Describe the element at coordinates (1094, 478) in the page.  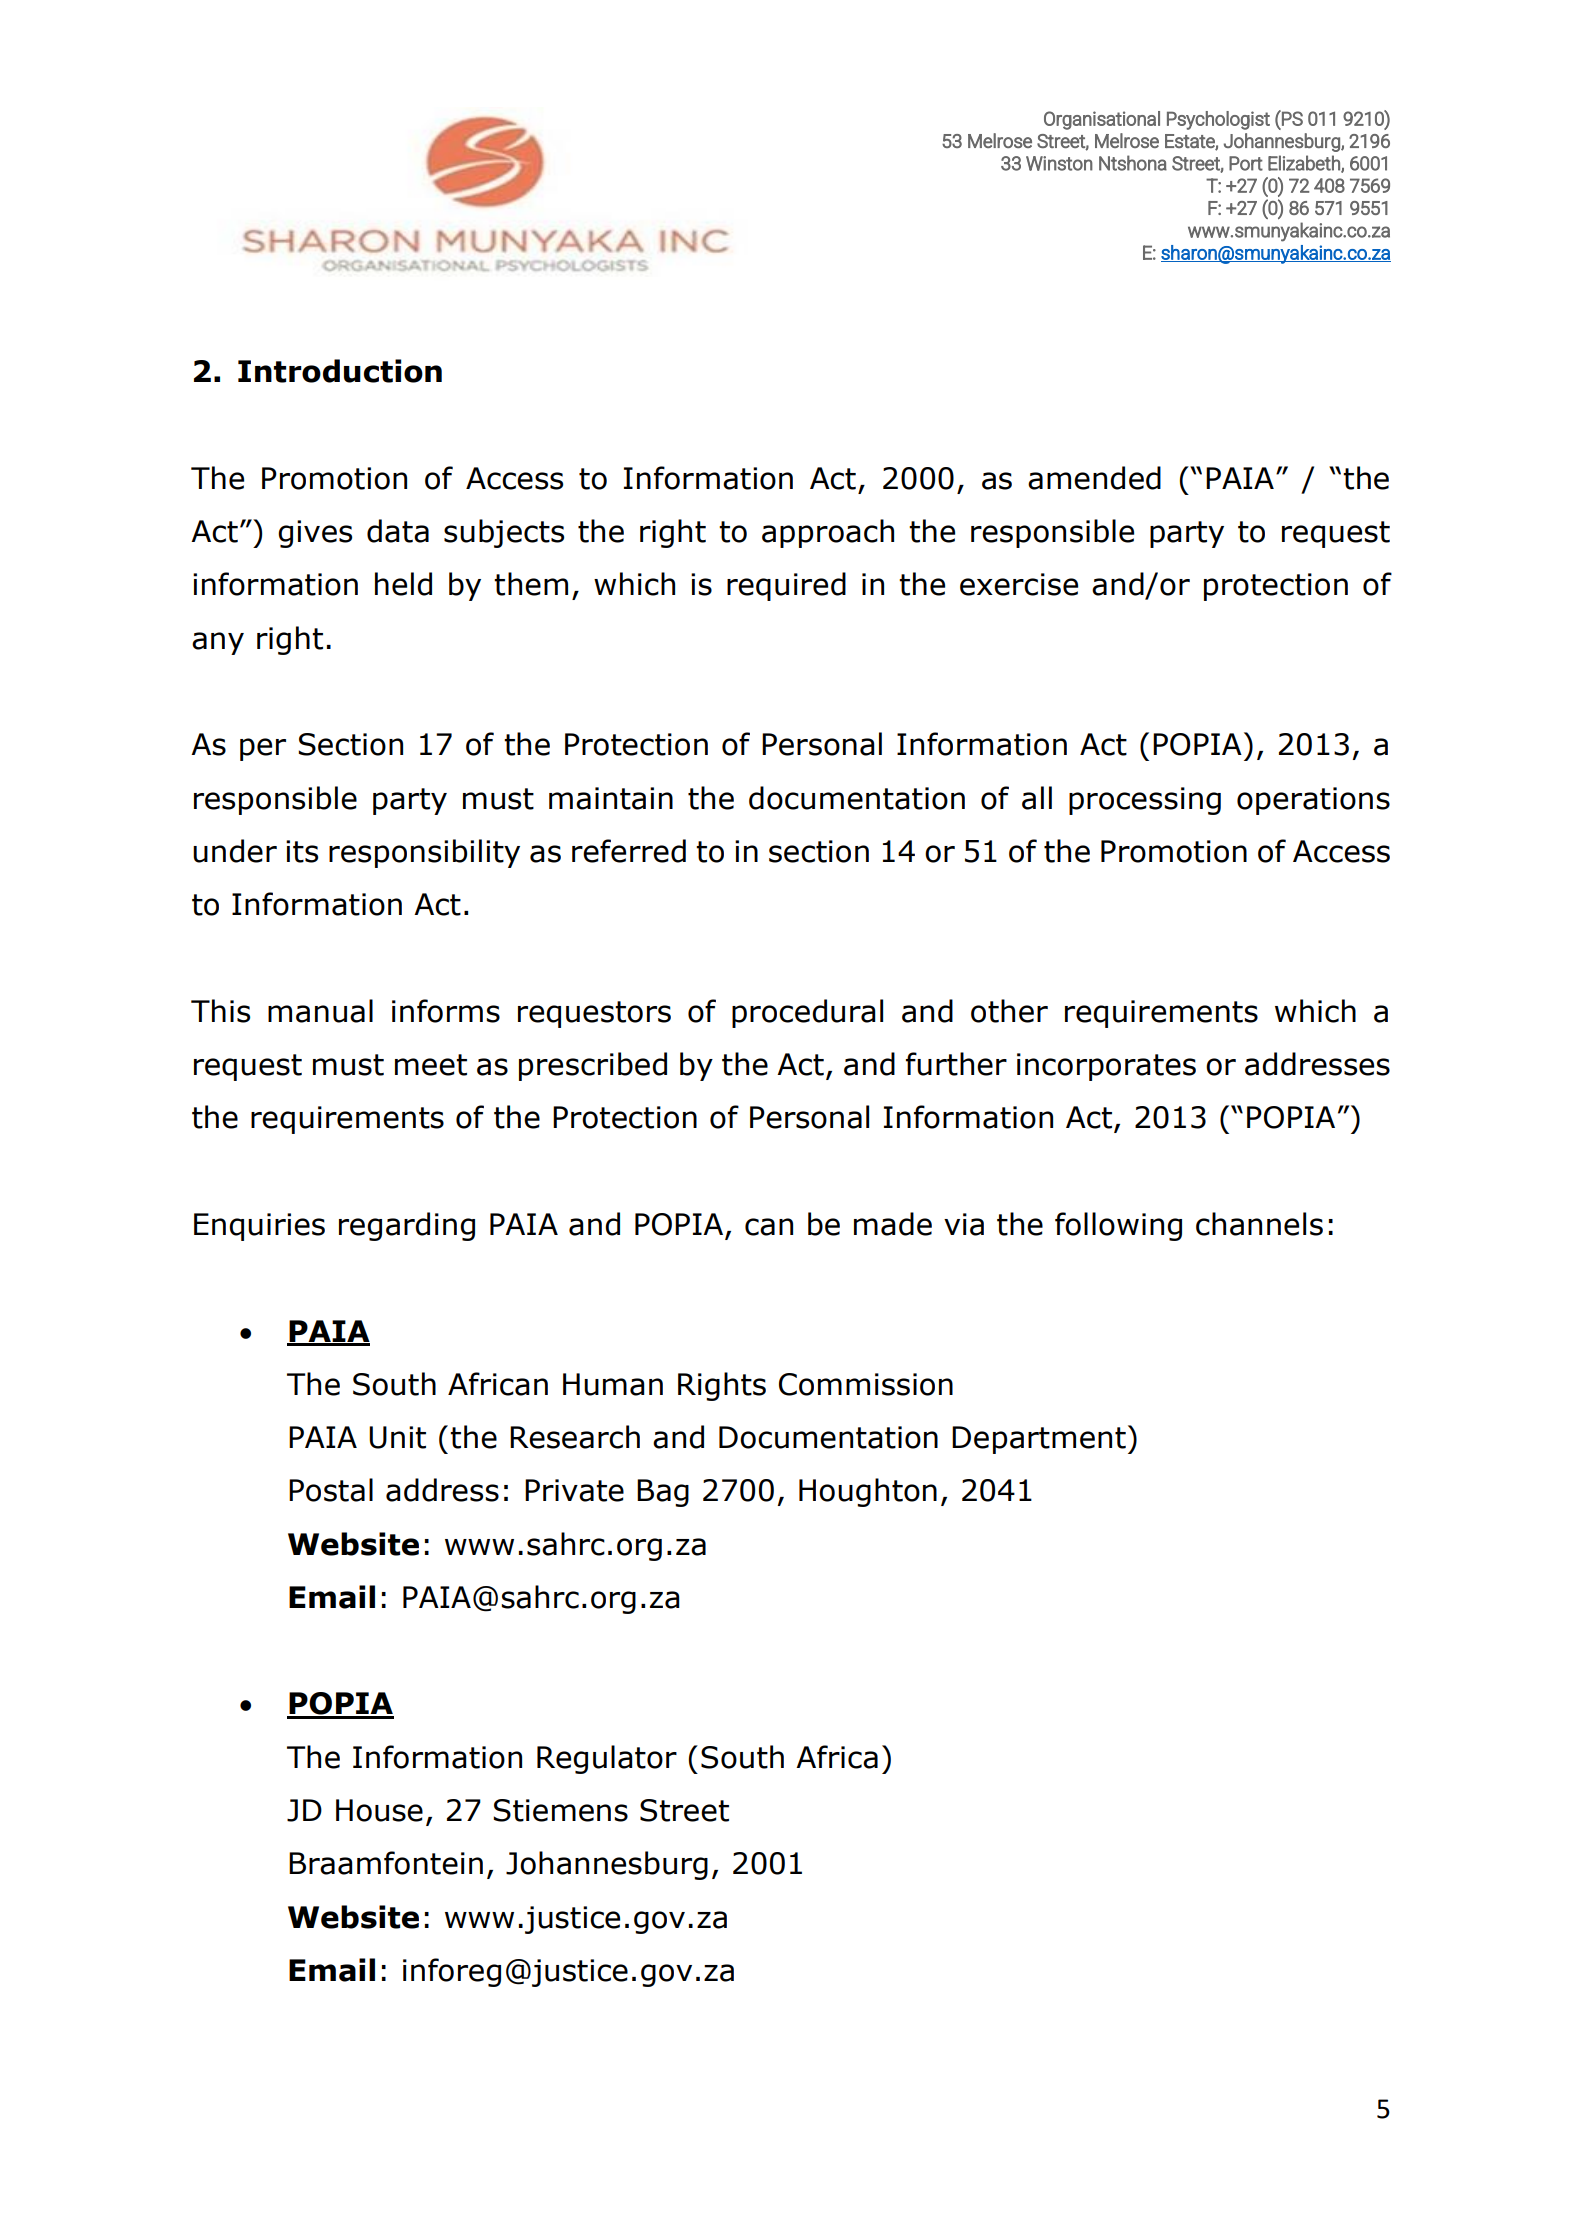
I see `amended` at that location.
